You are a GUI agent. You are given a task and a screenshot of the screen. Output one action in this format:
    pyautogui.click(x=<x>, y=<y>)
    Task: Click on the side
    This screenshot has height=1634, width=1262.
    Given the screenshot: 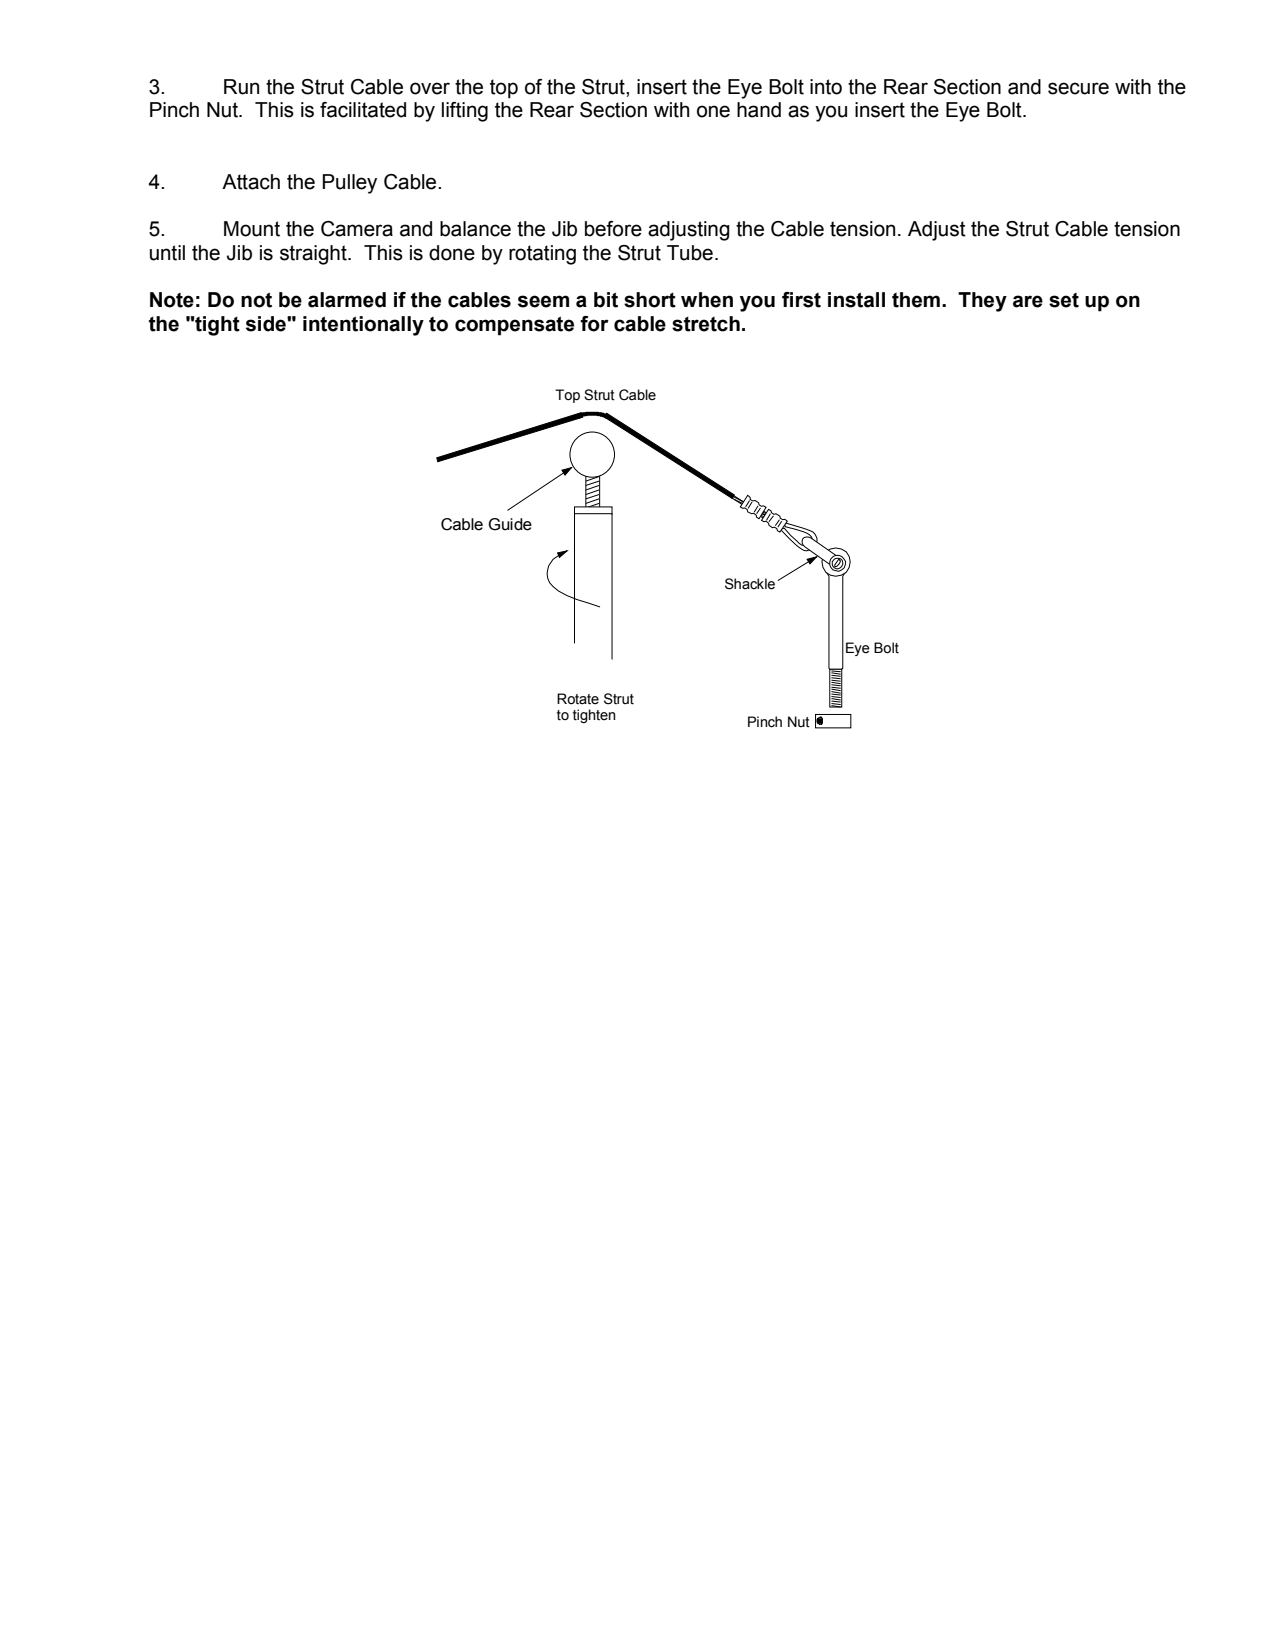 What is the action you would take?
    pyautogui.click(x=267, y=324)
